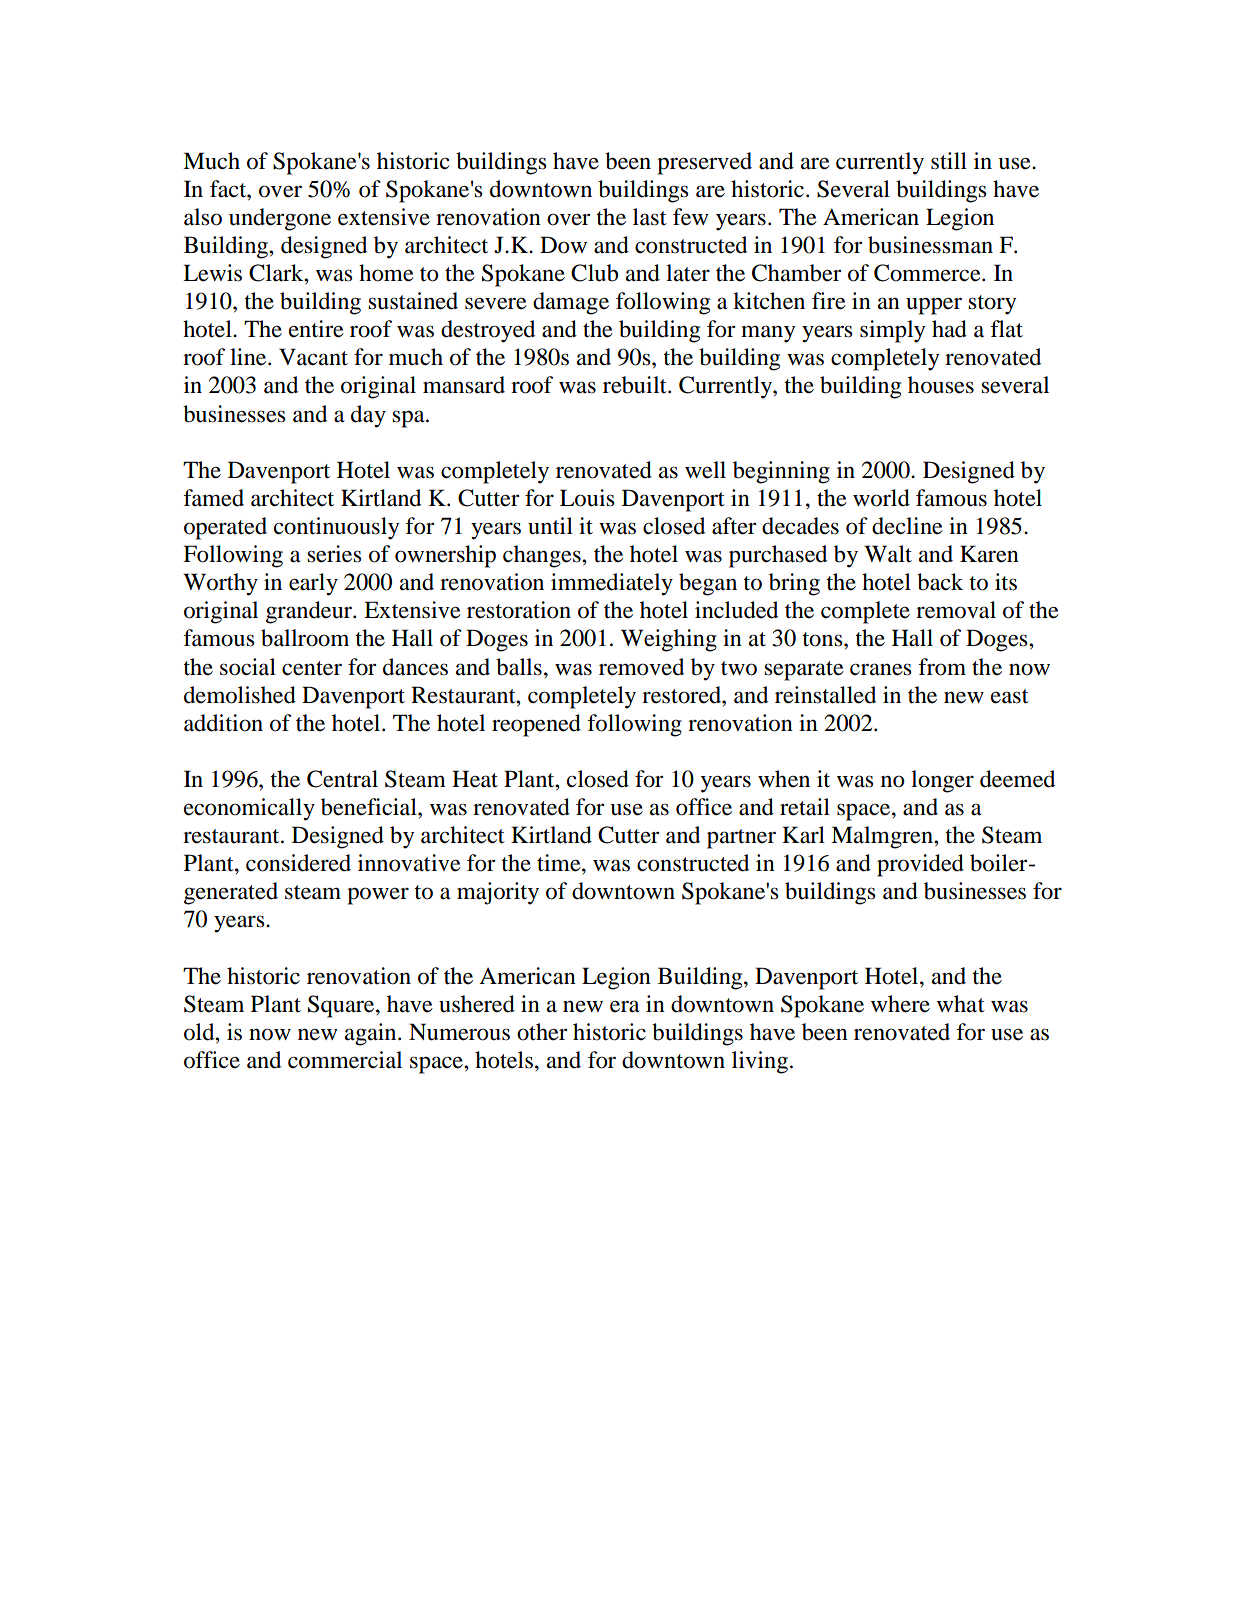  Describe the element at coordinates (249, 809) in the screenshot. I see `economically` at that location.
